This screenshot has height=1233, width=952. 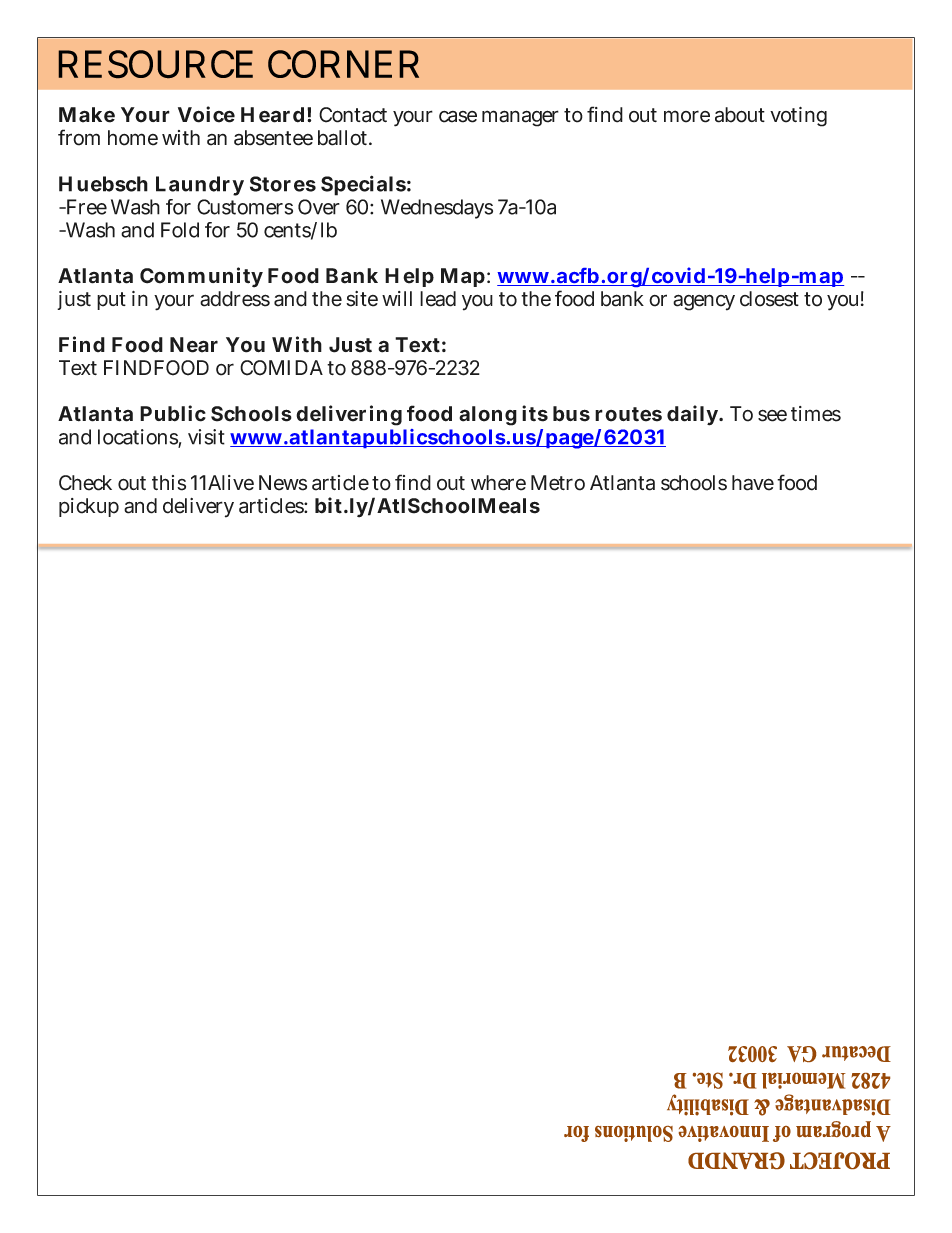 What do you see at coordinates (498, 483) in the screenshot?
I see `where` at bounding box center [498, 483].
